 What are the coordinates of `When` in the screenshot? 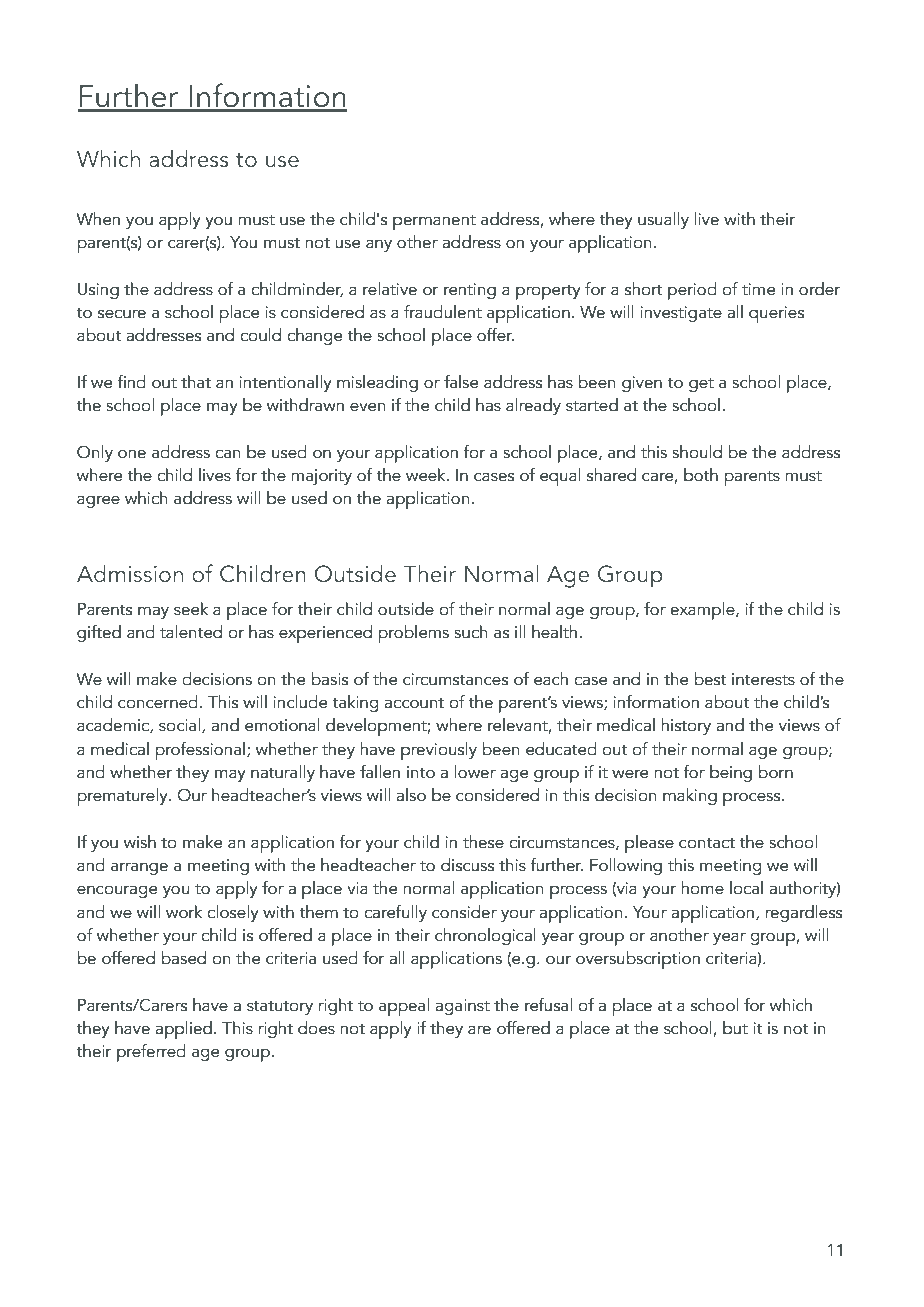 It's located at (98, 219).
